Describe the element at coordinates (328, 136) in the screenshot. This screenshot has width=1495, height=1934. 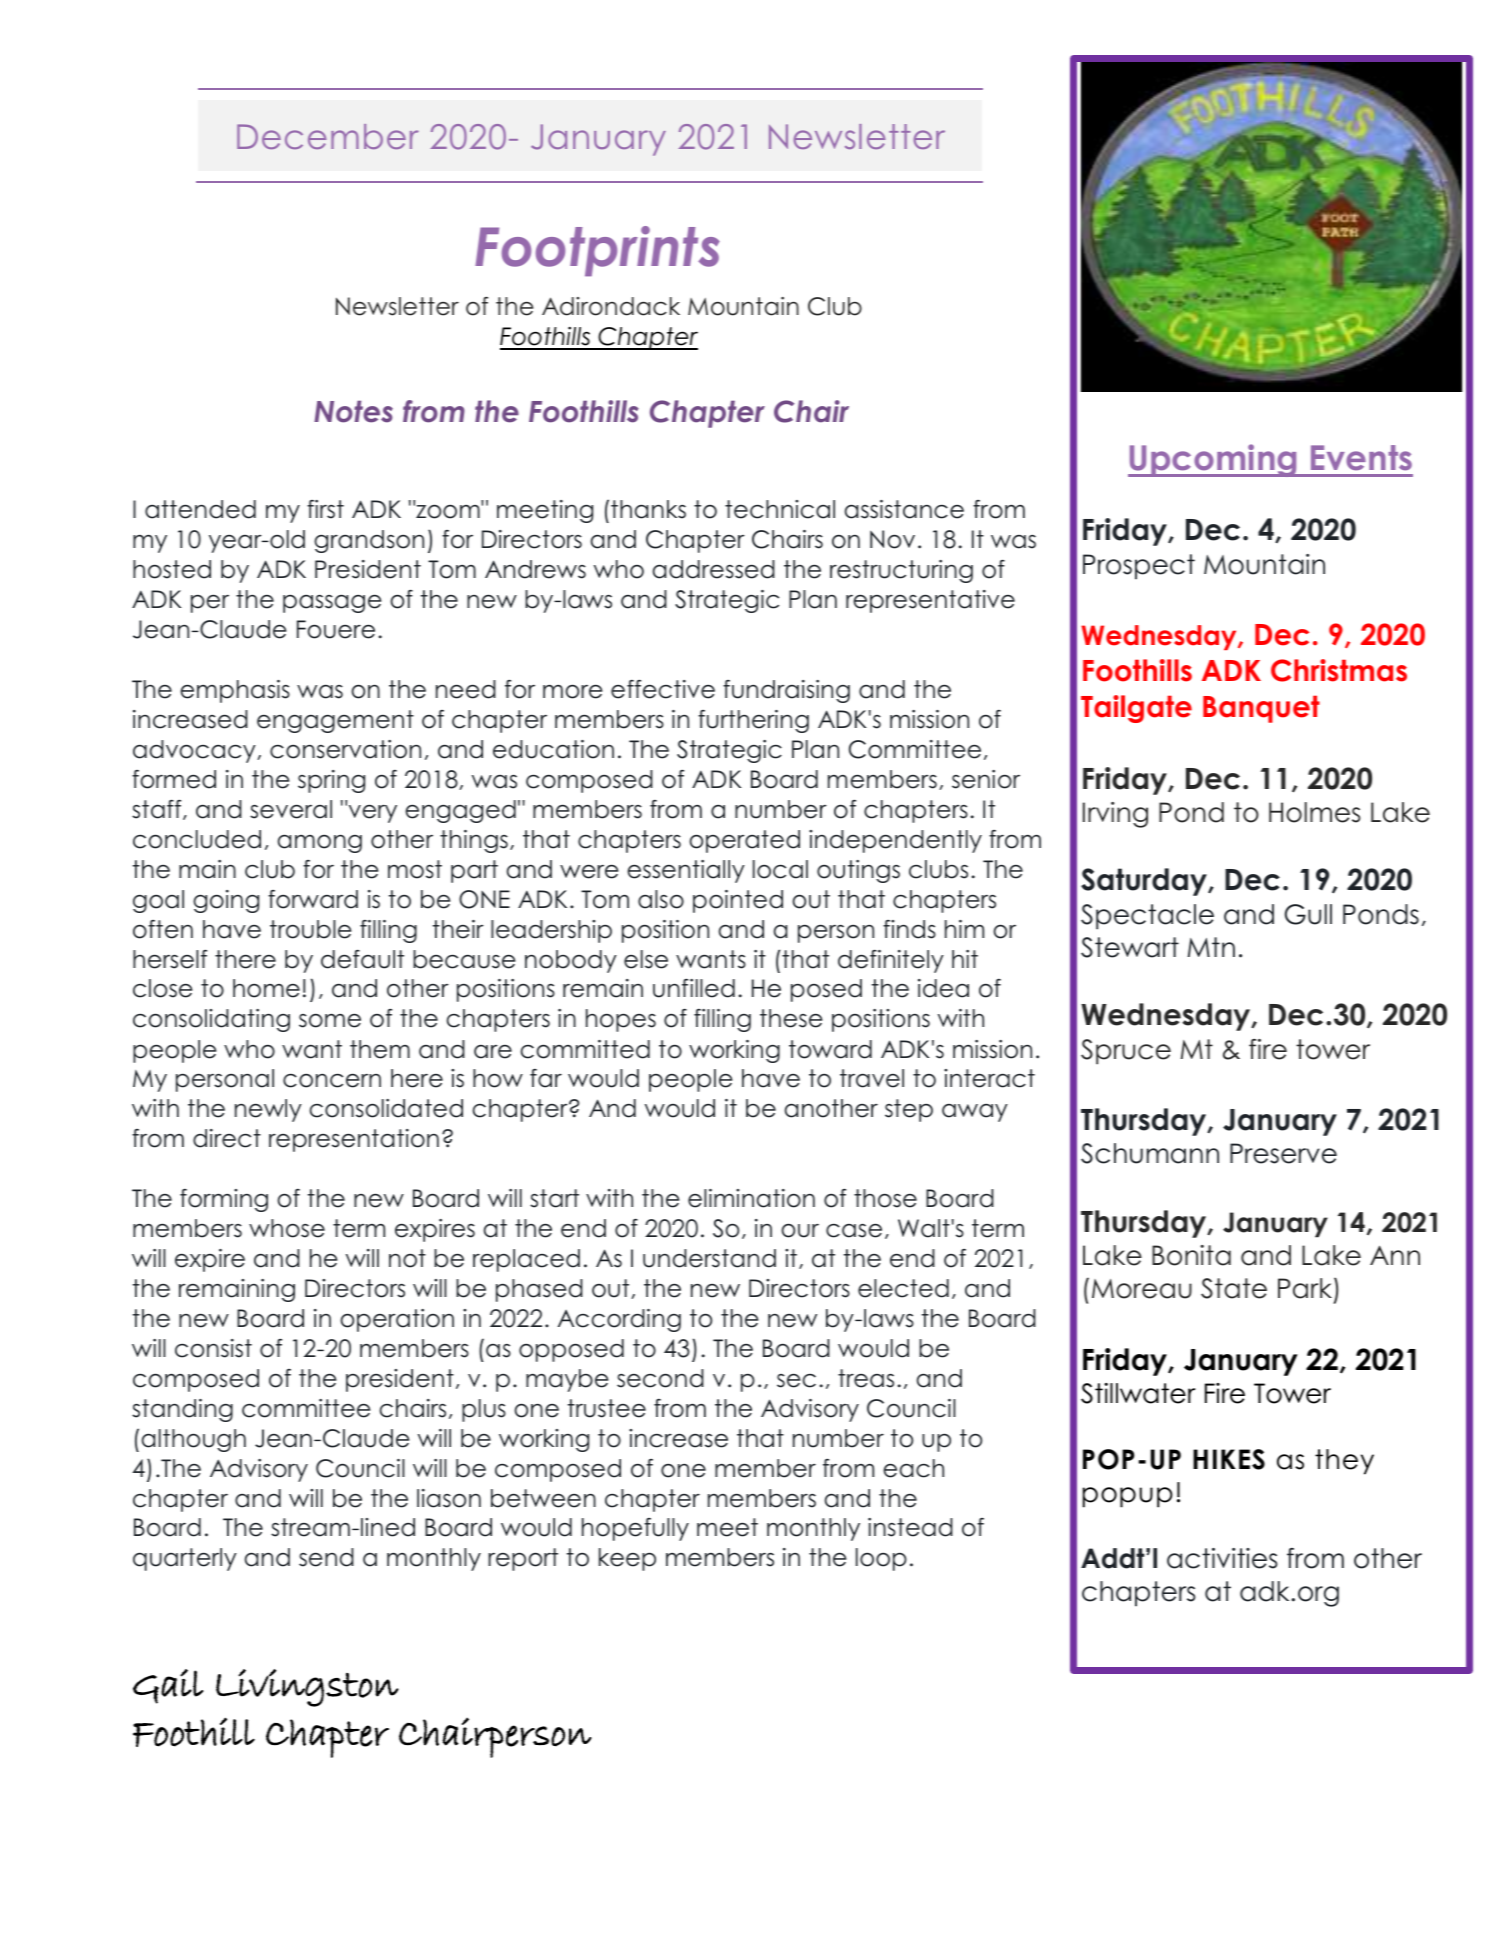
I see `December` at that location.
